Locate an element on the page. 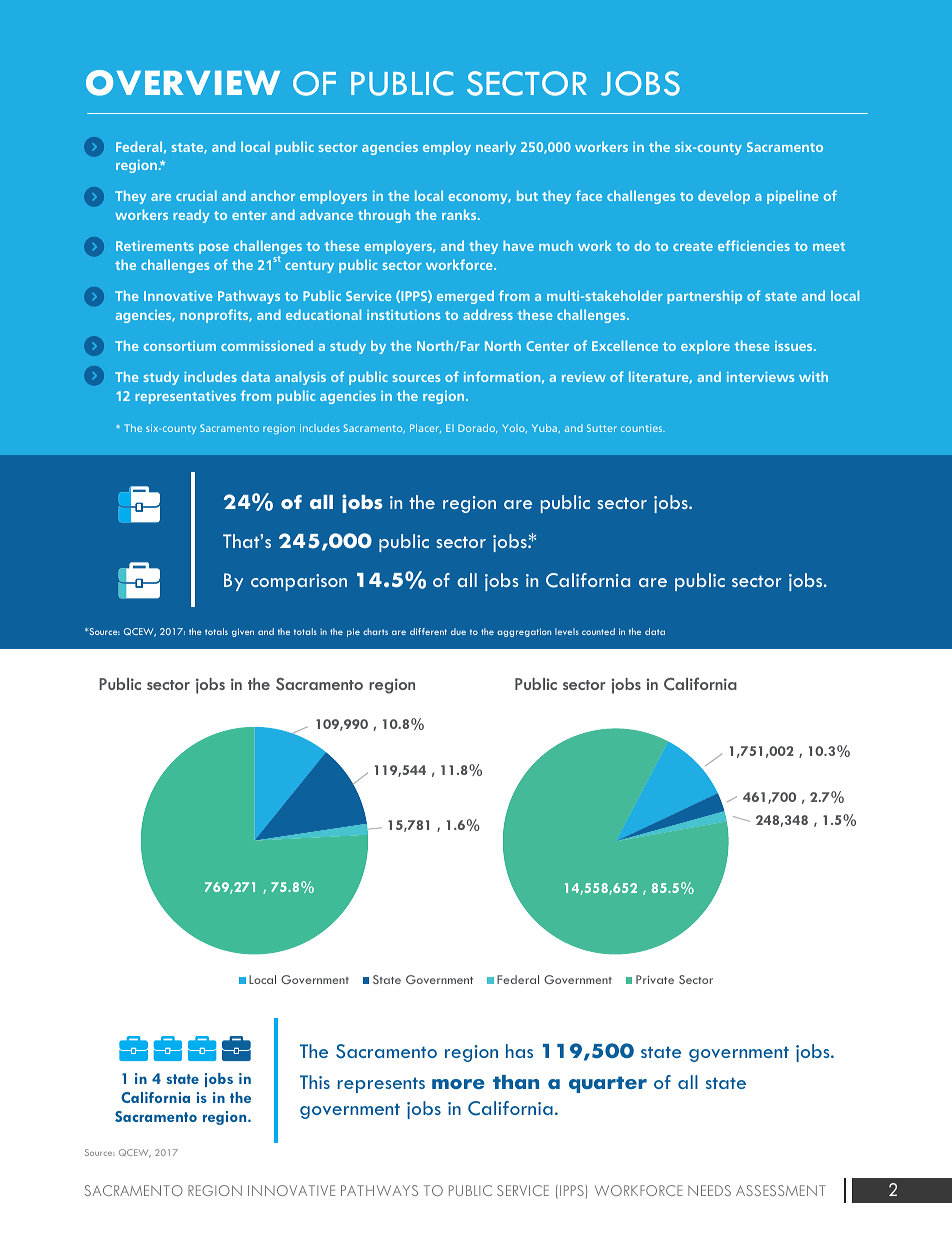 This document has width=952, height=1233. nearly is located at coordinates (496, 148).
